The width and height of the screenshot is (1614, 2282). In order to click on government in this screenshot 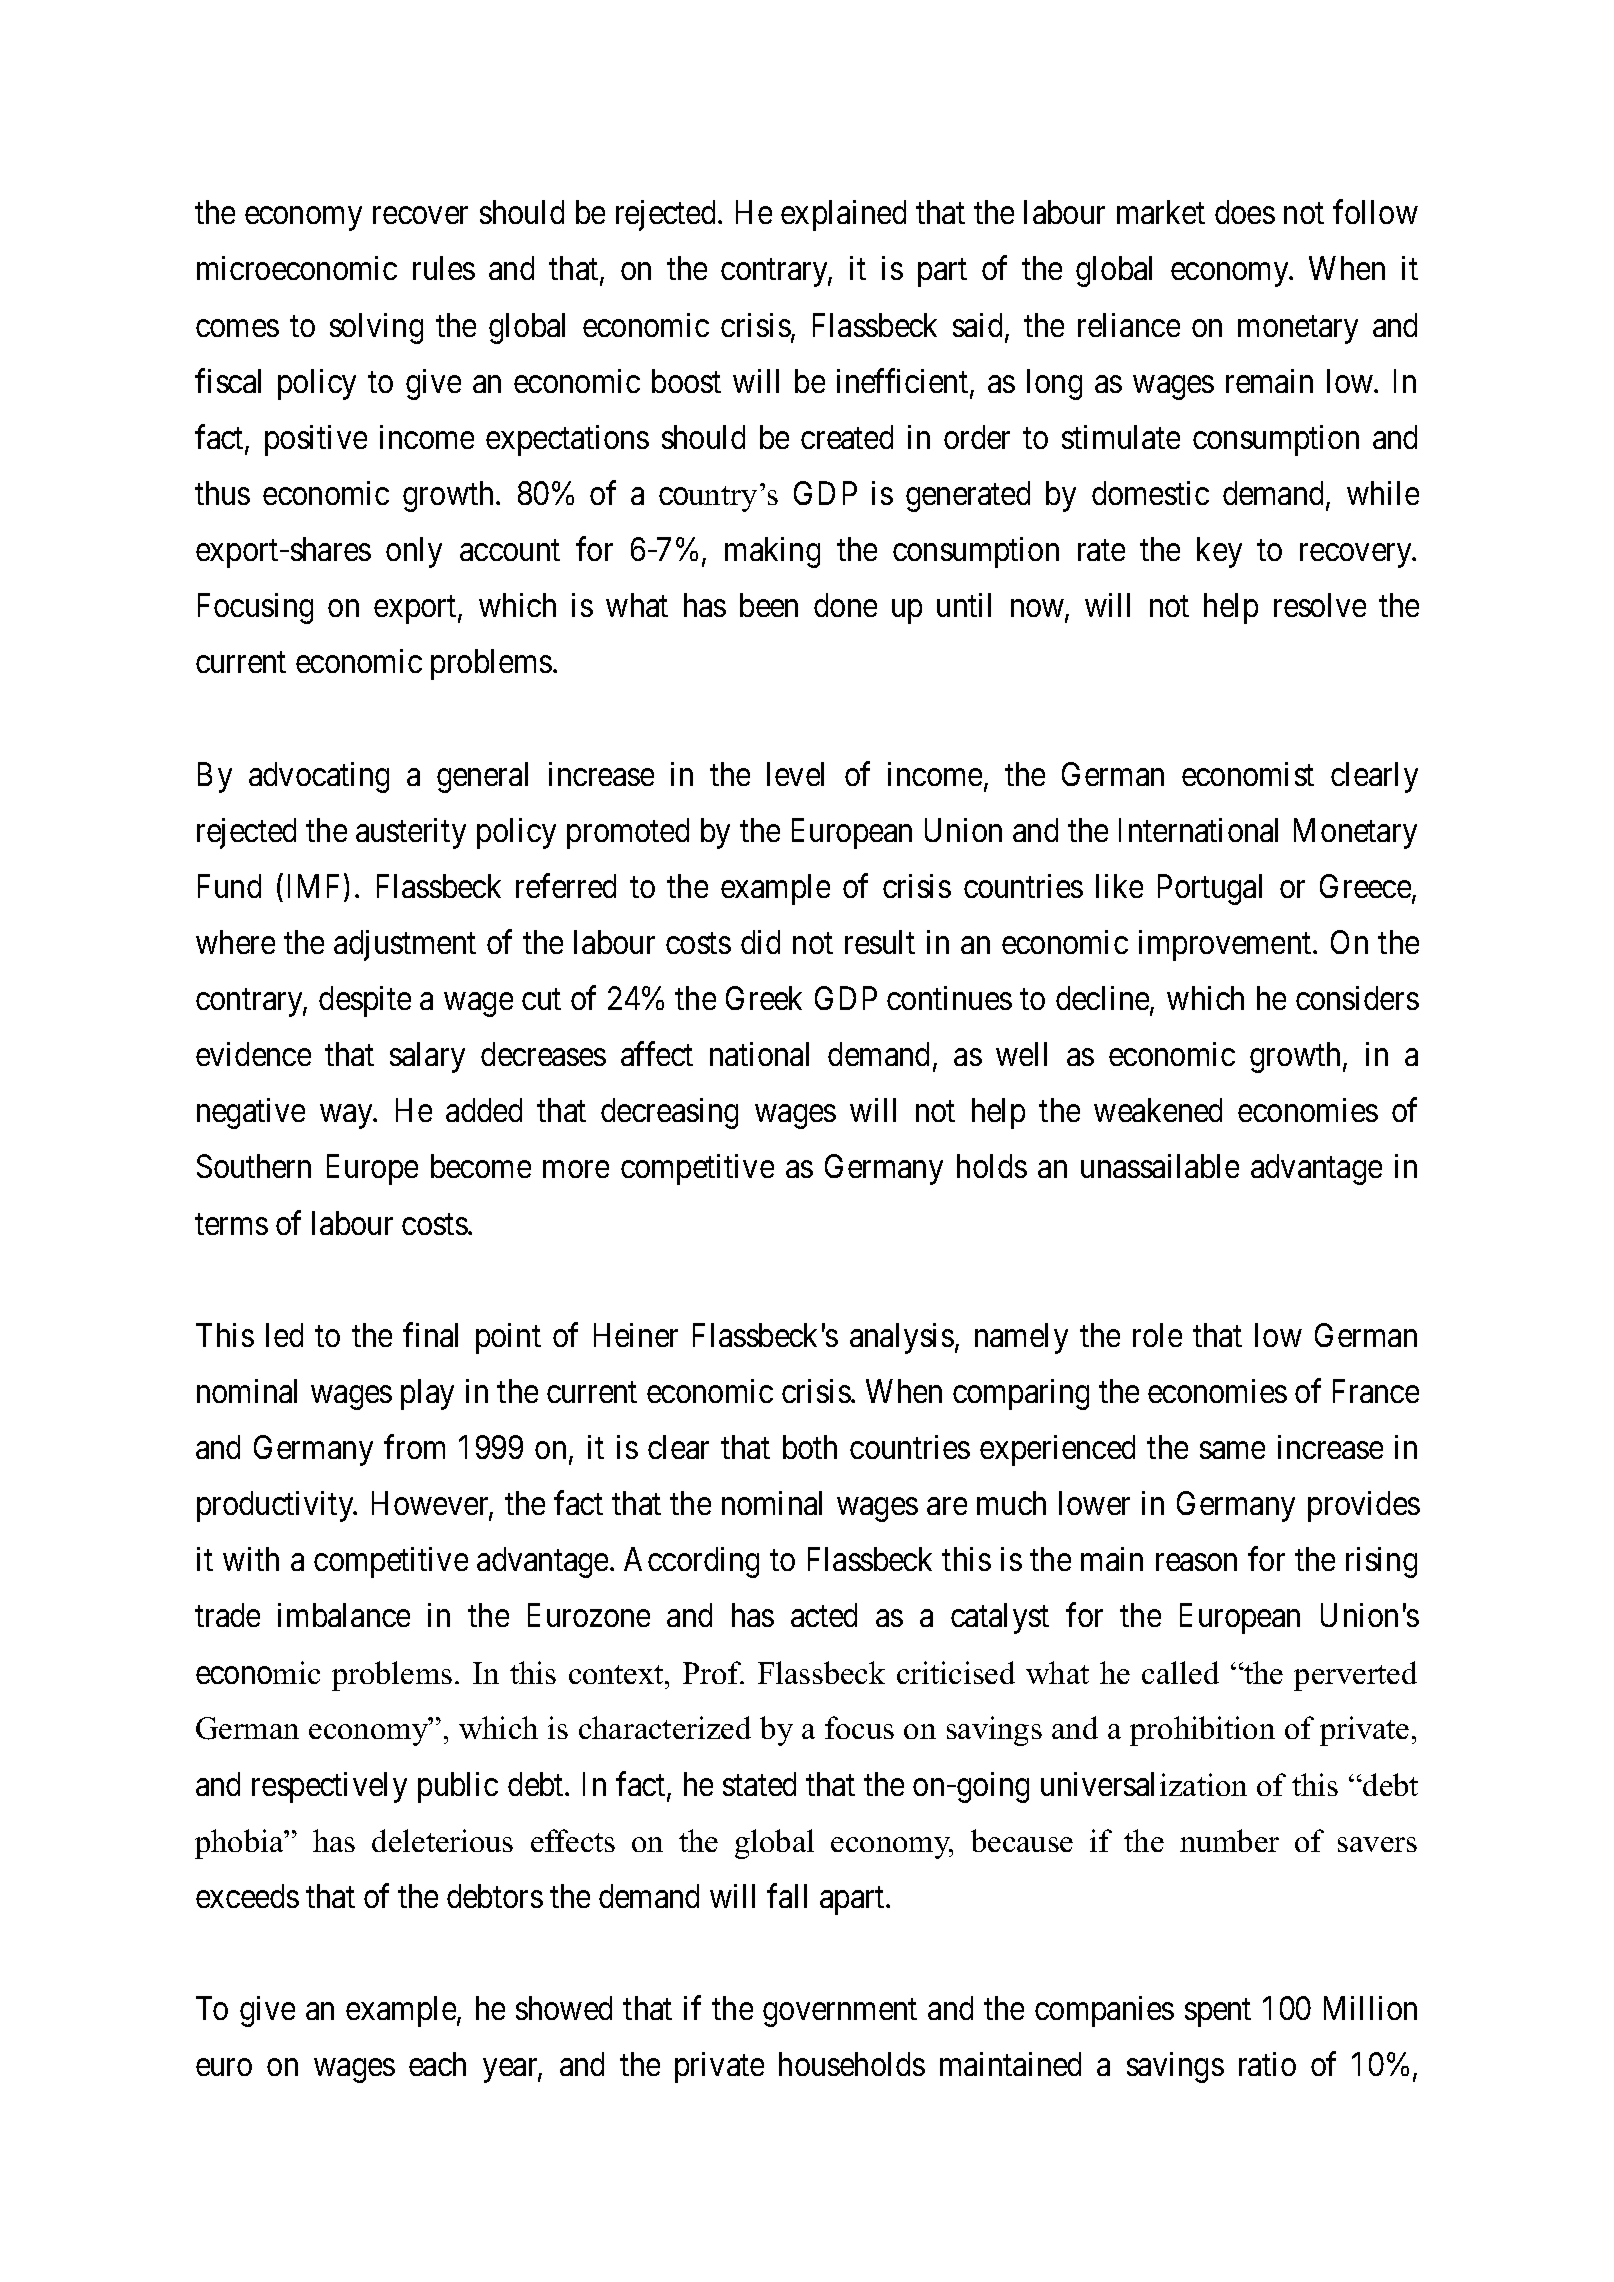, I will do `click(840, 2013)`.
